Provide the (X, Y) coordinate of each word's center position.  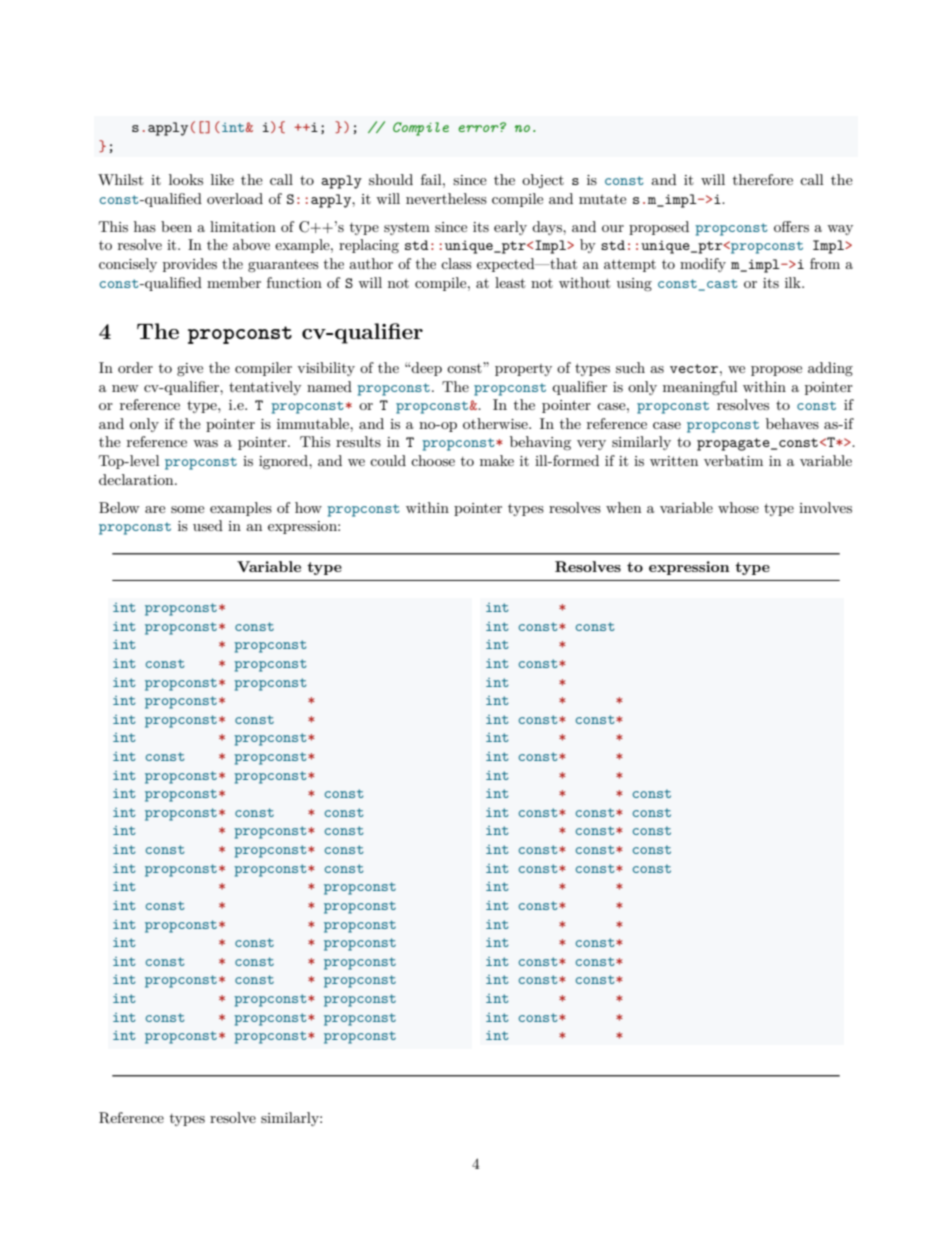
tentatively (265, 388)
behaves (792, 423)
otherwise (496, 423)
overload (235, 198)
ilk (794, 282)
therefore (763, 179)
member (234, 282)
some (187, 509)
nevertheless (446, 198)
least (510, 282)
